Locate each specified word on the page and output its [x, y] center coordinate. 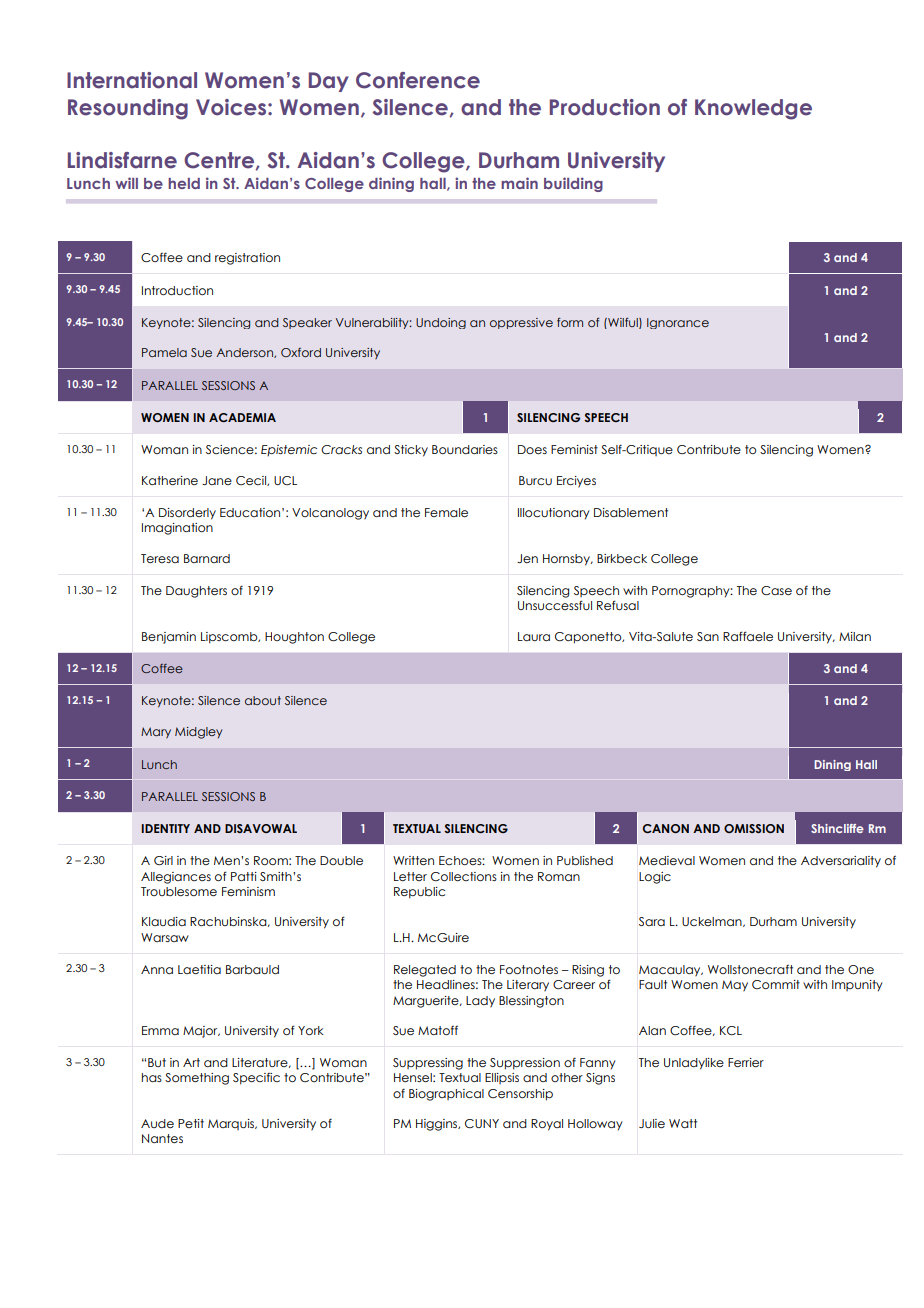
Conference [418, 80]
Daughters [196, 592]
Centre [220, 161]
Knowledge [753, 109]
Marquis [232, 1124]
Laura [534, 636]
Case [776, 590]
